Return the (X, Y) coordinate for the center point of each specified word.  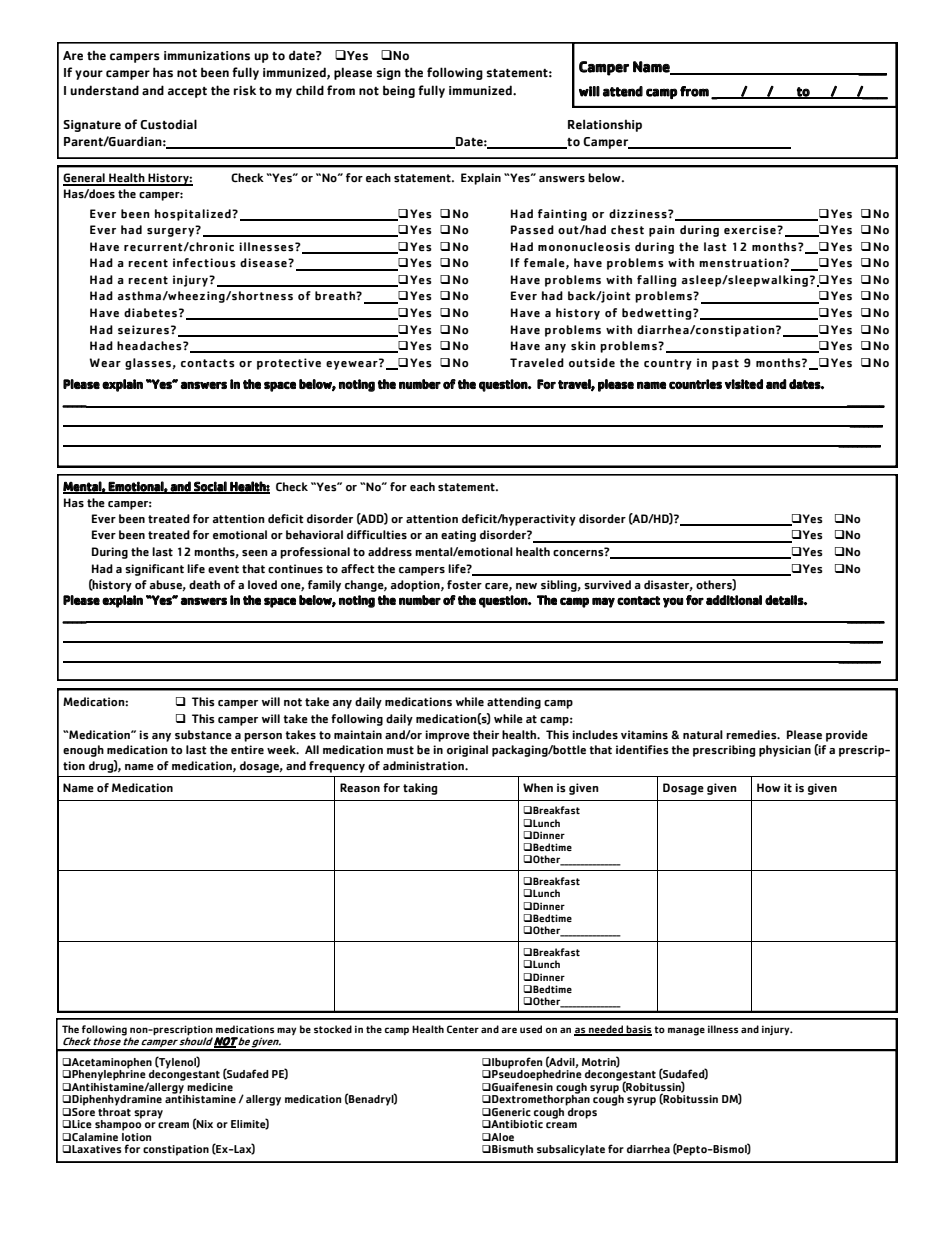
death (204, 585)
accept (187, 92)
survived (607, 585)
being (399, 91)
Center (463, 1029)
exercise (751, 230)
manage (686, 1031)
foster (464, 585)
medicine (210, 1087)
